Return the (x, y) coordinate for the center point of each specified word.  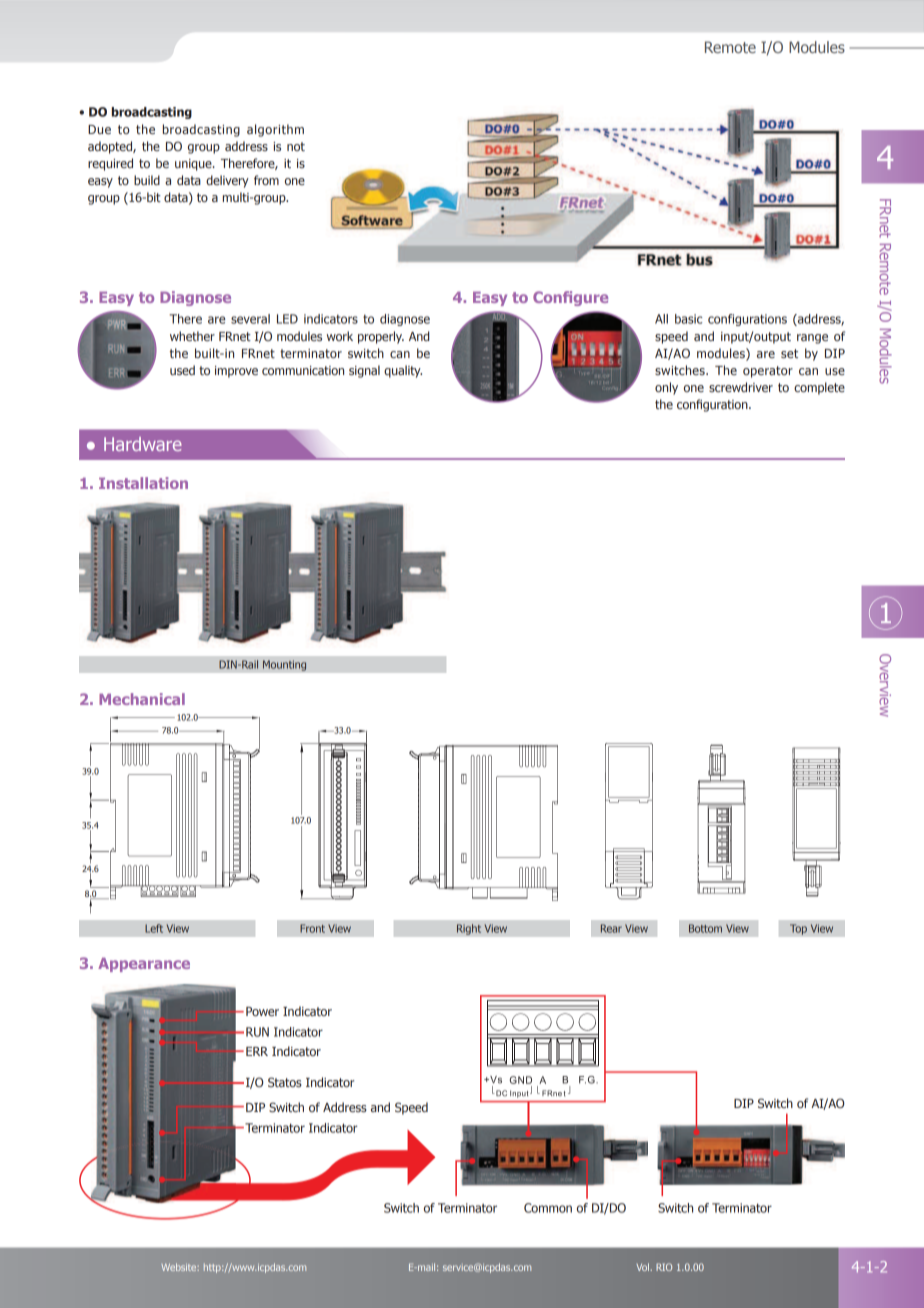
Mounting (284, 665)
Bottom (705, 928)
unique (194, 165)
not (296, 146)
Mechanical (142, 699)
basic (688, 319)
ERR (257, 1051)
